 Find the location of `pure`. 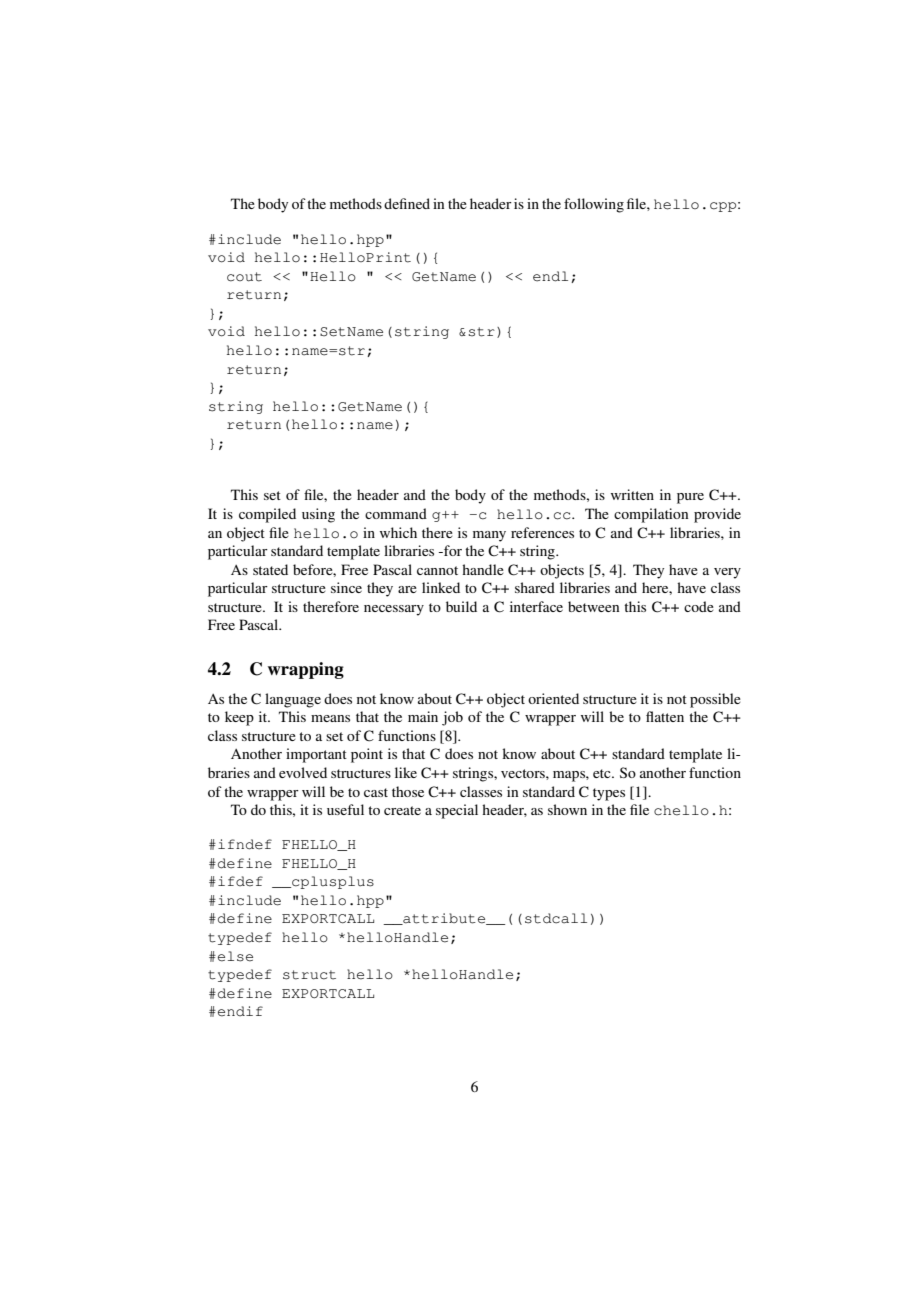

pure is located at coordinates (690, 498).
